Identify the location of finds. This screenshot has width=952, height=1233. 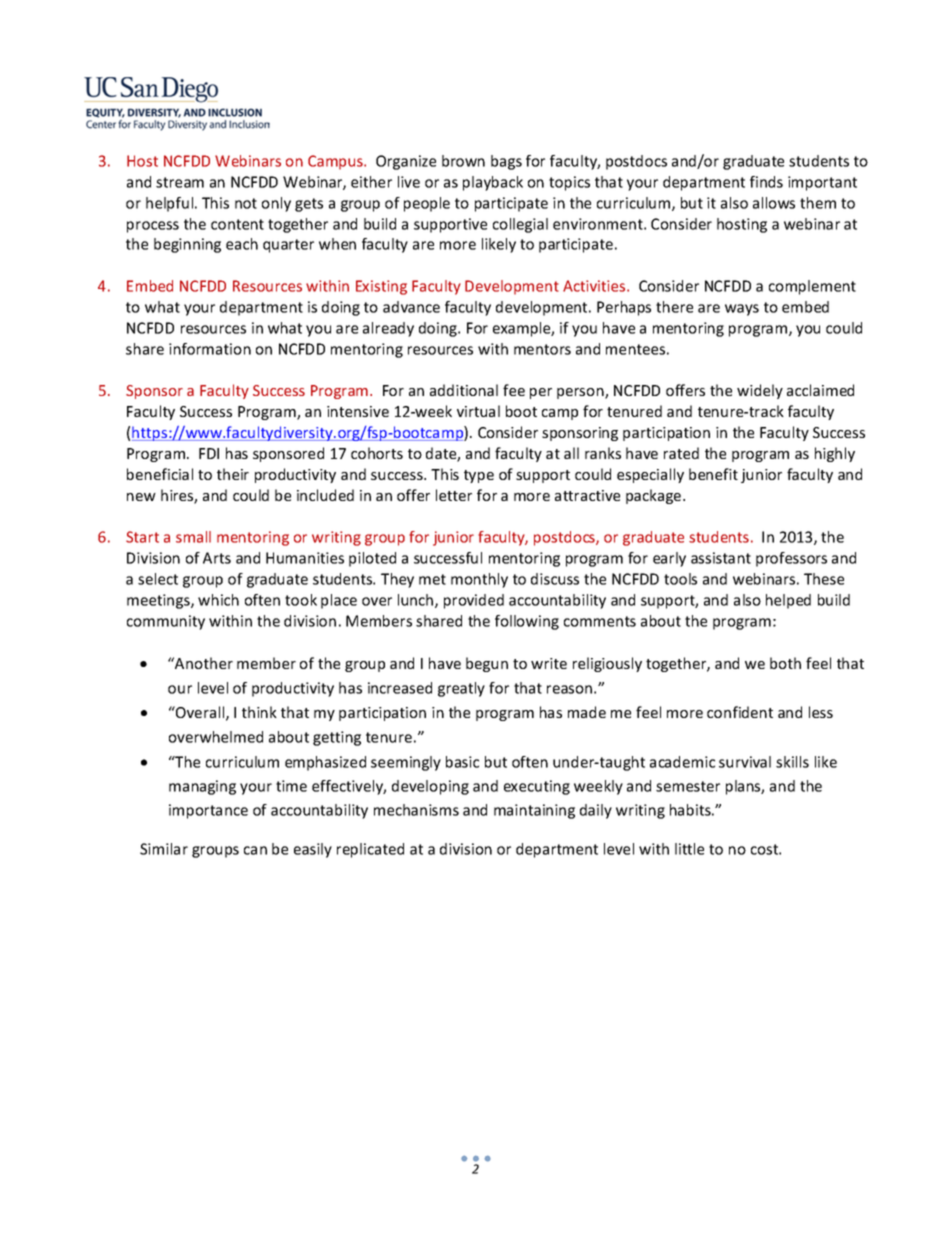
(766, 182).
